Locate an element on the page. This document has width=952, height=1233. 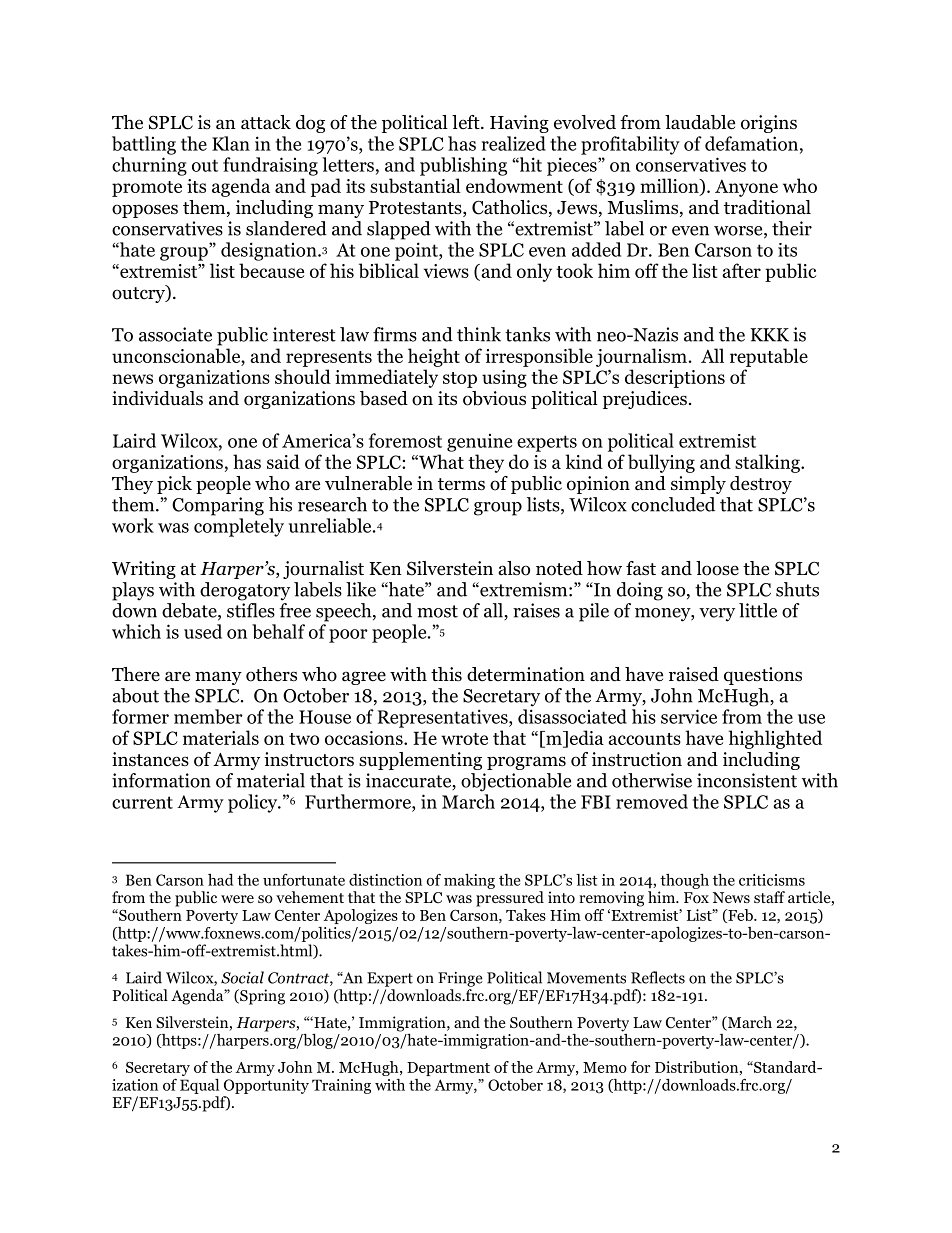
Klan is located at coordinates (231, 143).
